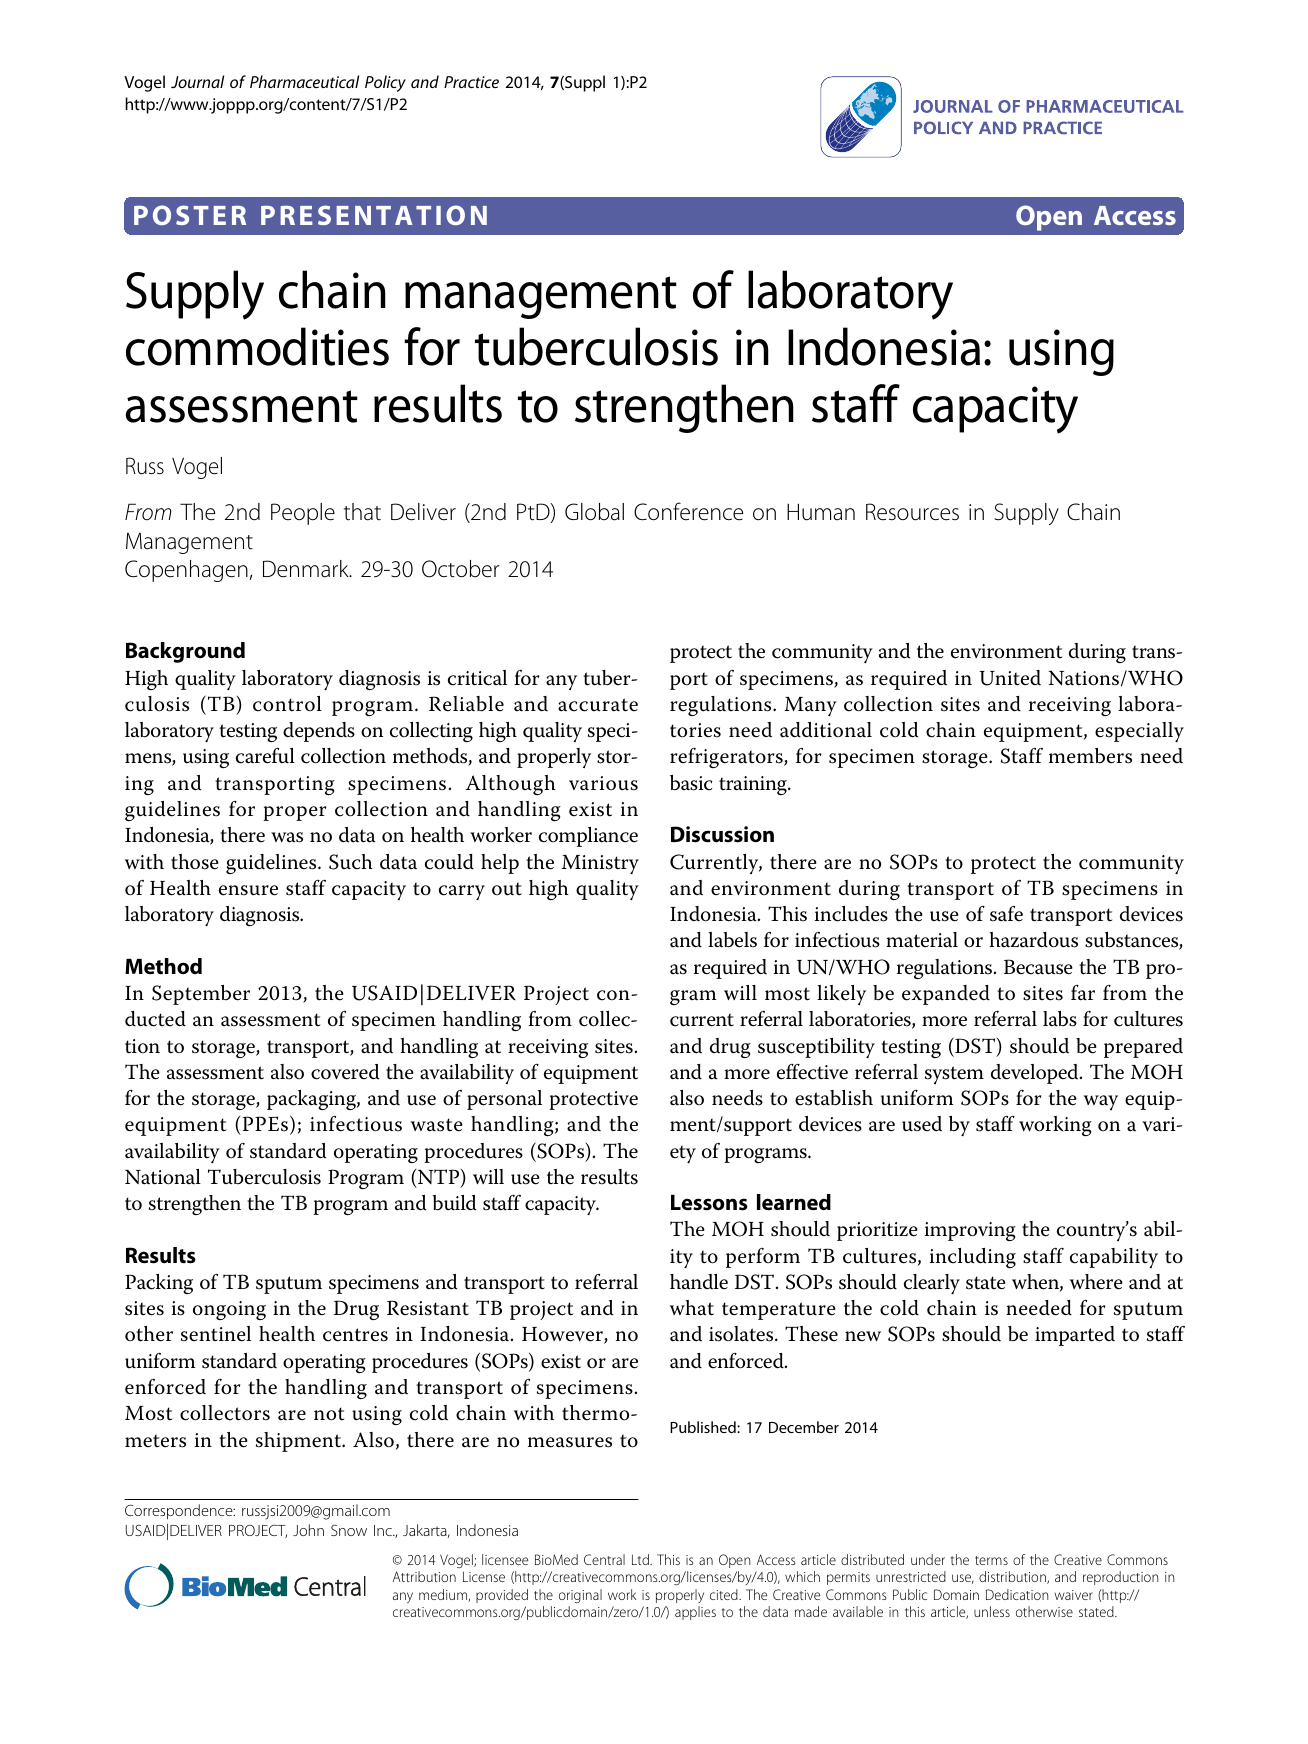 Image resolution: width=1308 pixels, height=1744 pixels. Describe the element at coordinates (641, 1559) in the image. I see `Ltd` at that location.
